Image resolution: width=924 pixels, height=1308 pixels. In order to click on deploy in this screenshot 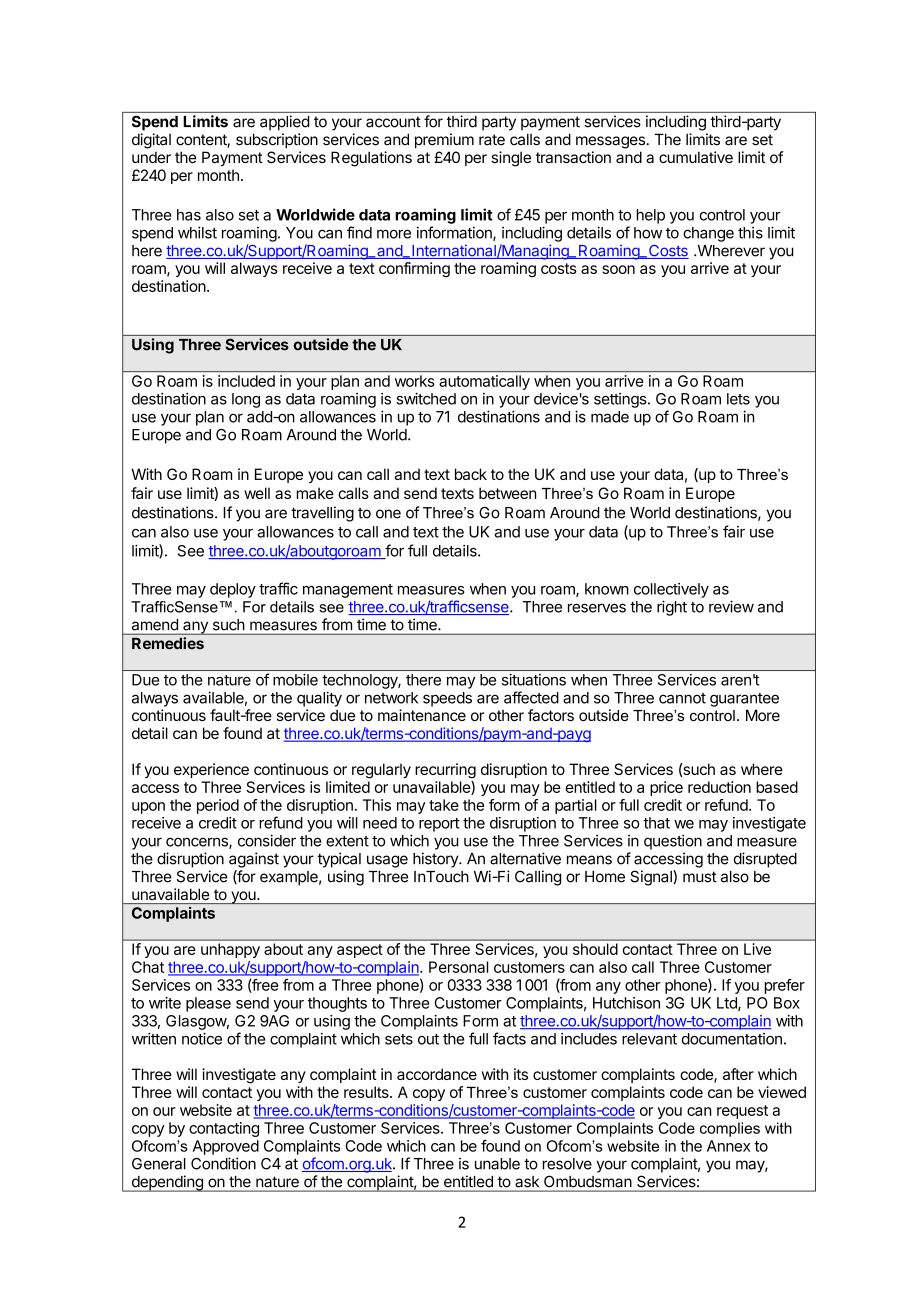, I will do `click(233, 590)`.
